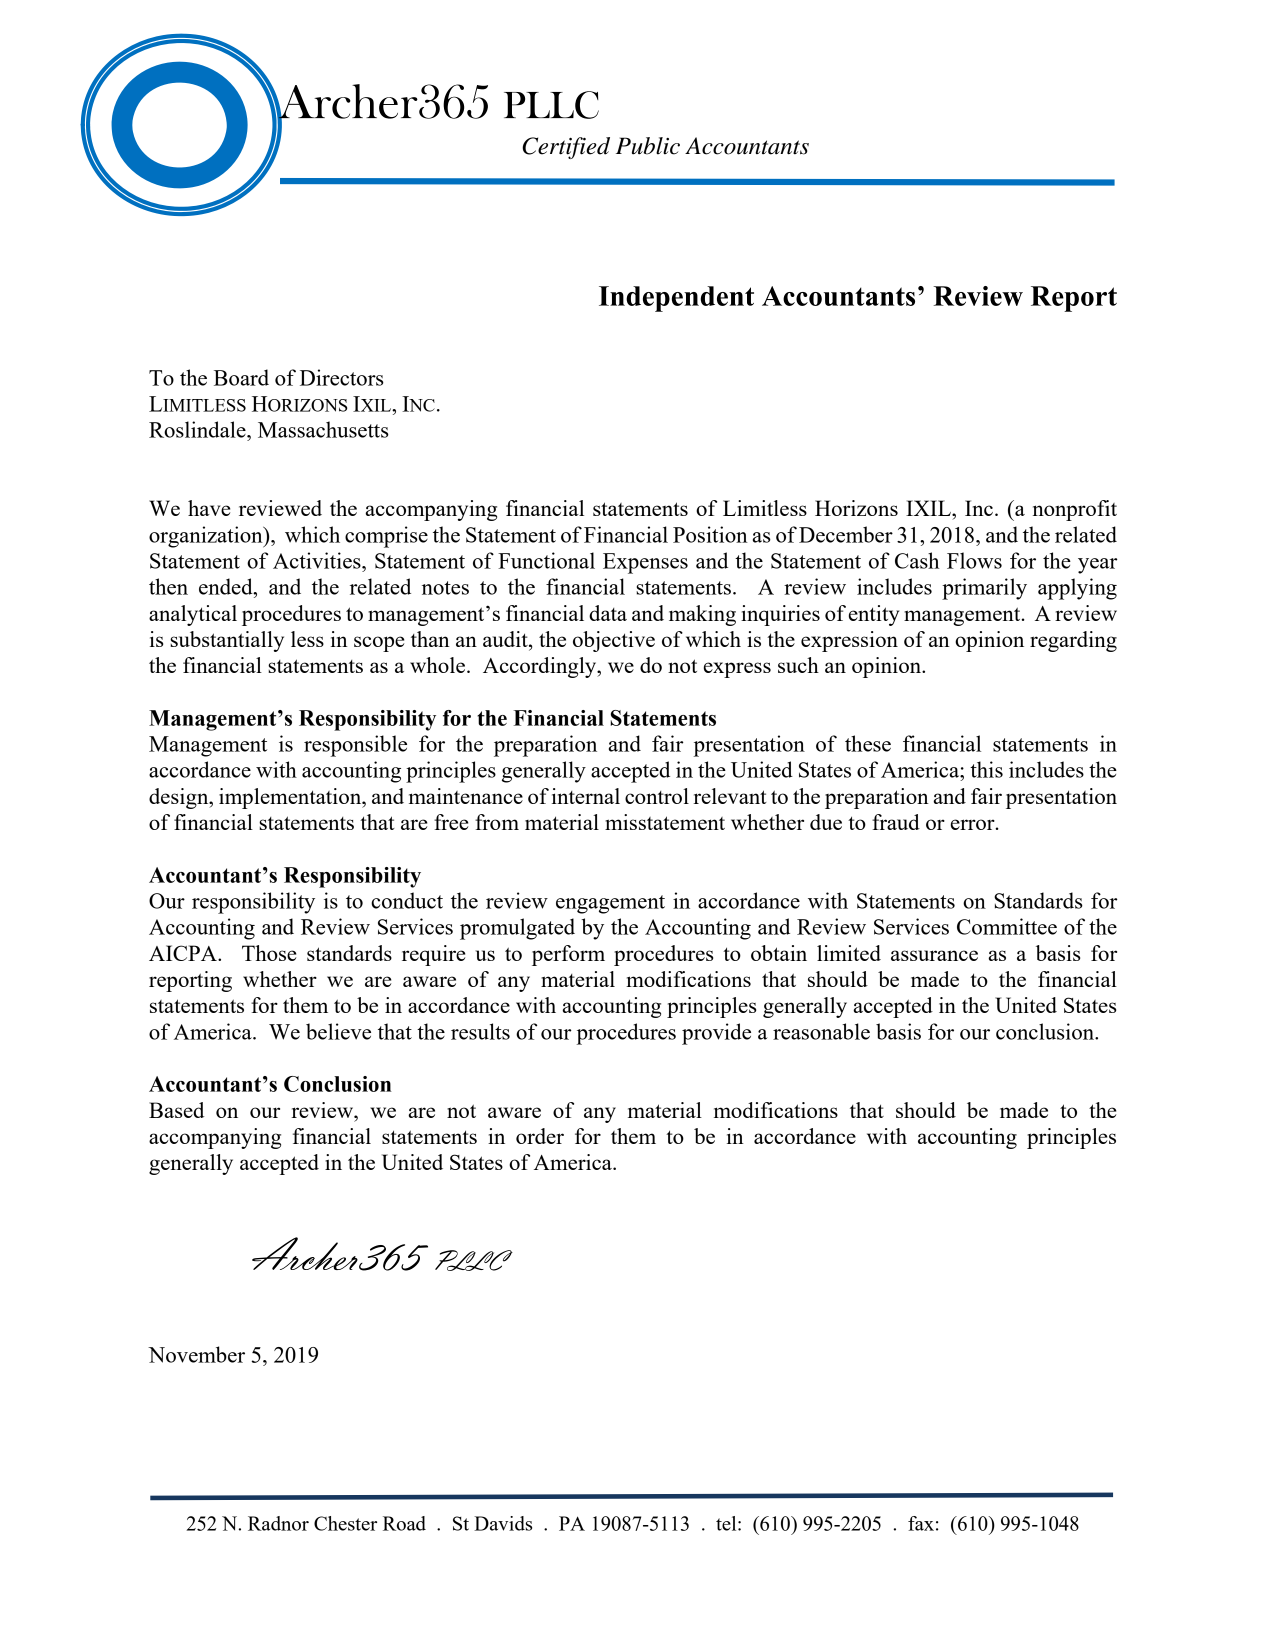 Image resolution: width=1266 pixels, height=1638 pixels. What do you see at coordinates (676, 299) in the image?
I see `Independent` at bounding box center [676, 299].
